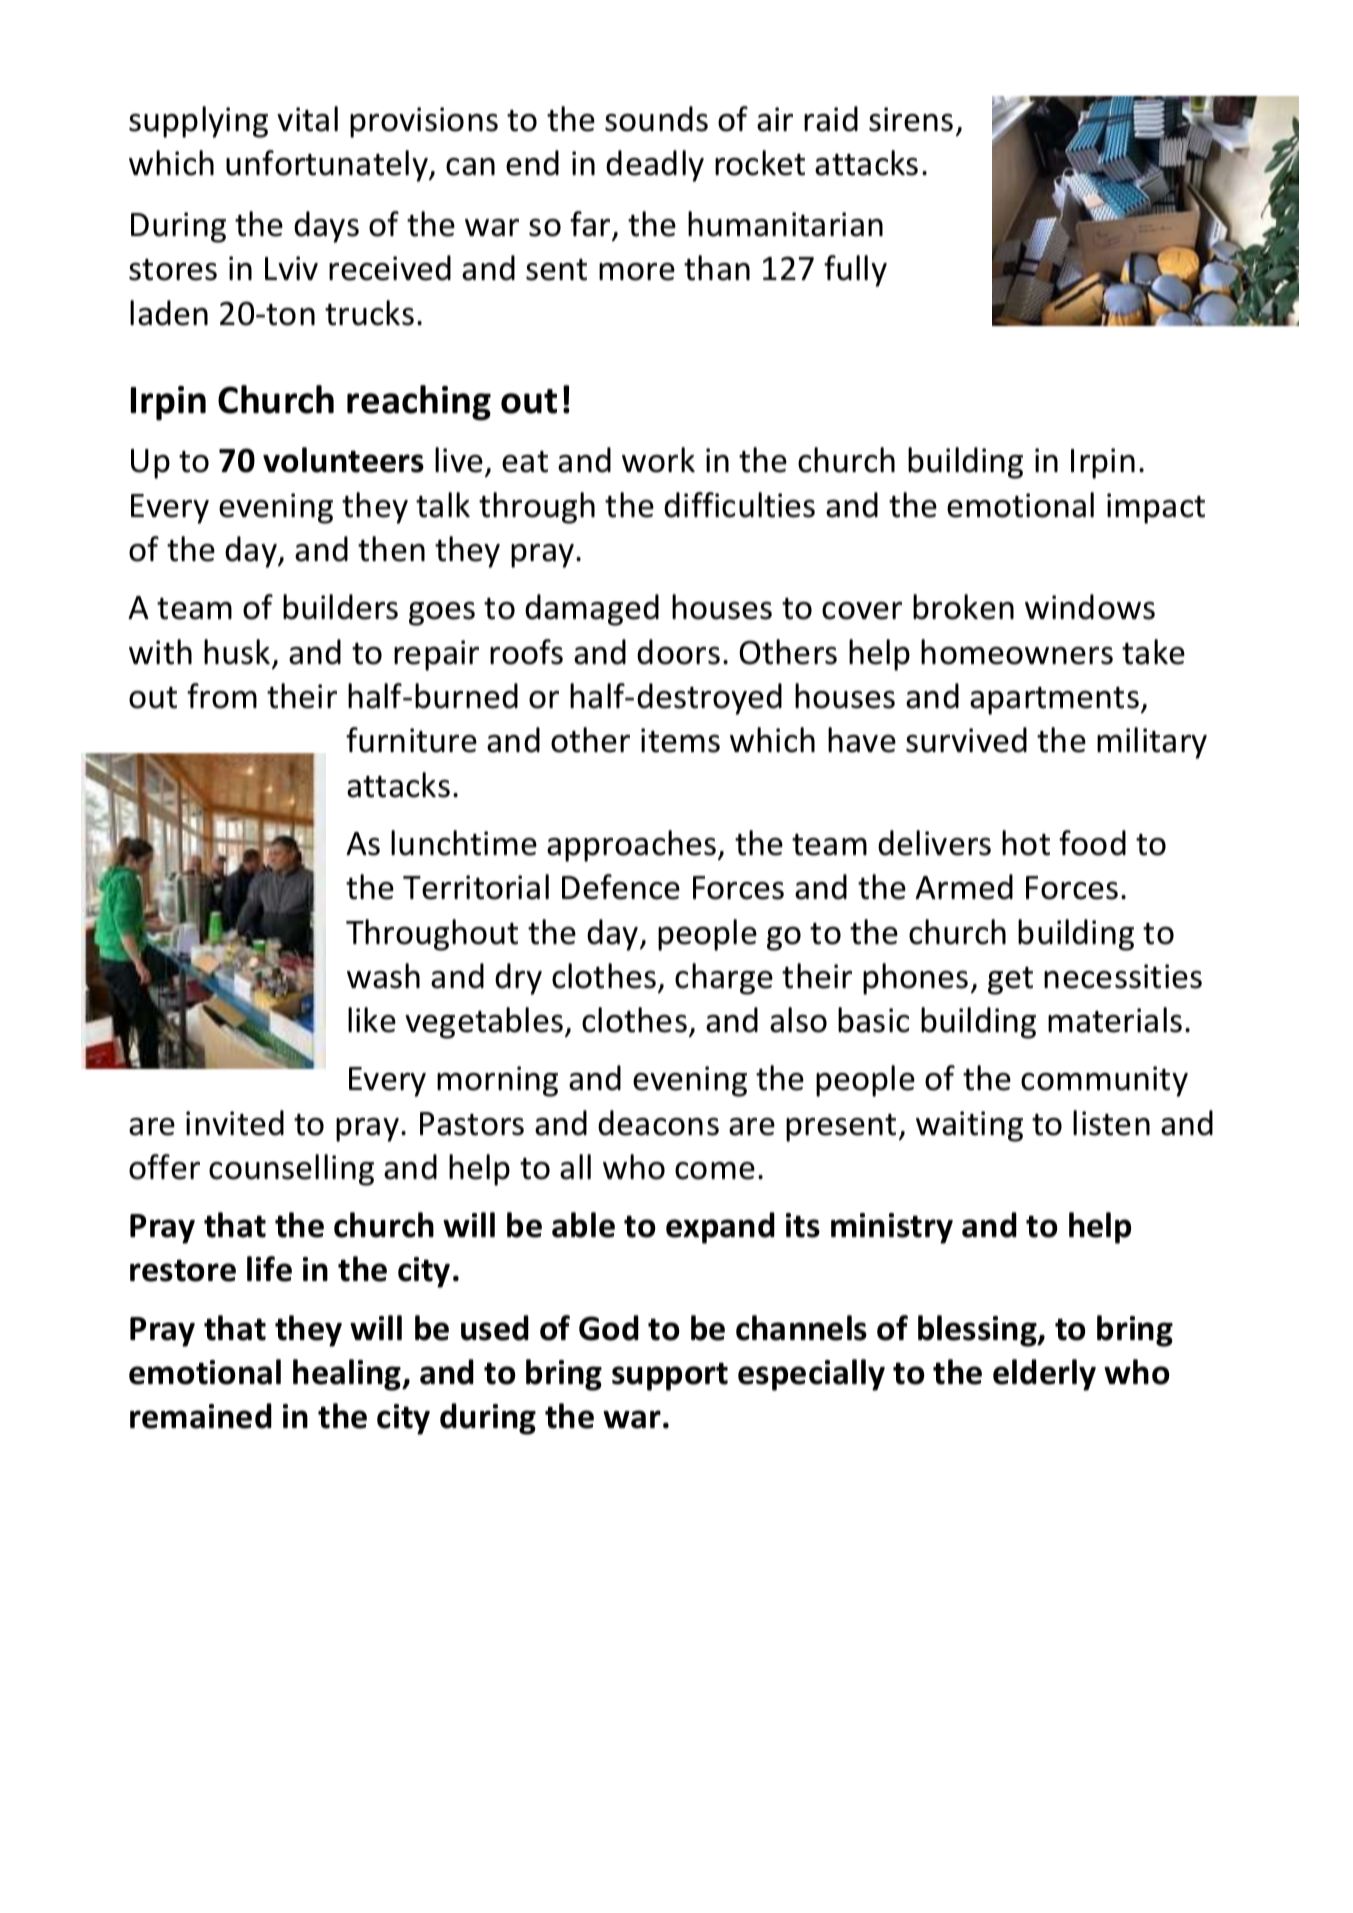  I want to click on healing, so click(348, 1375).
